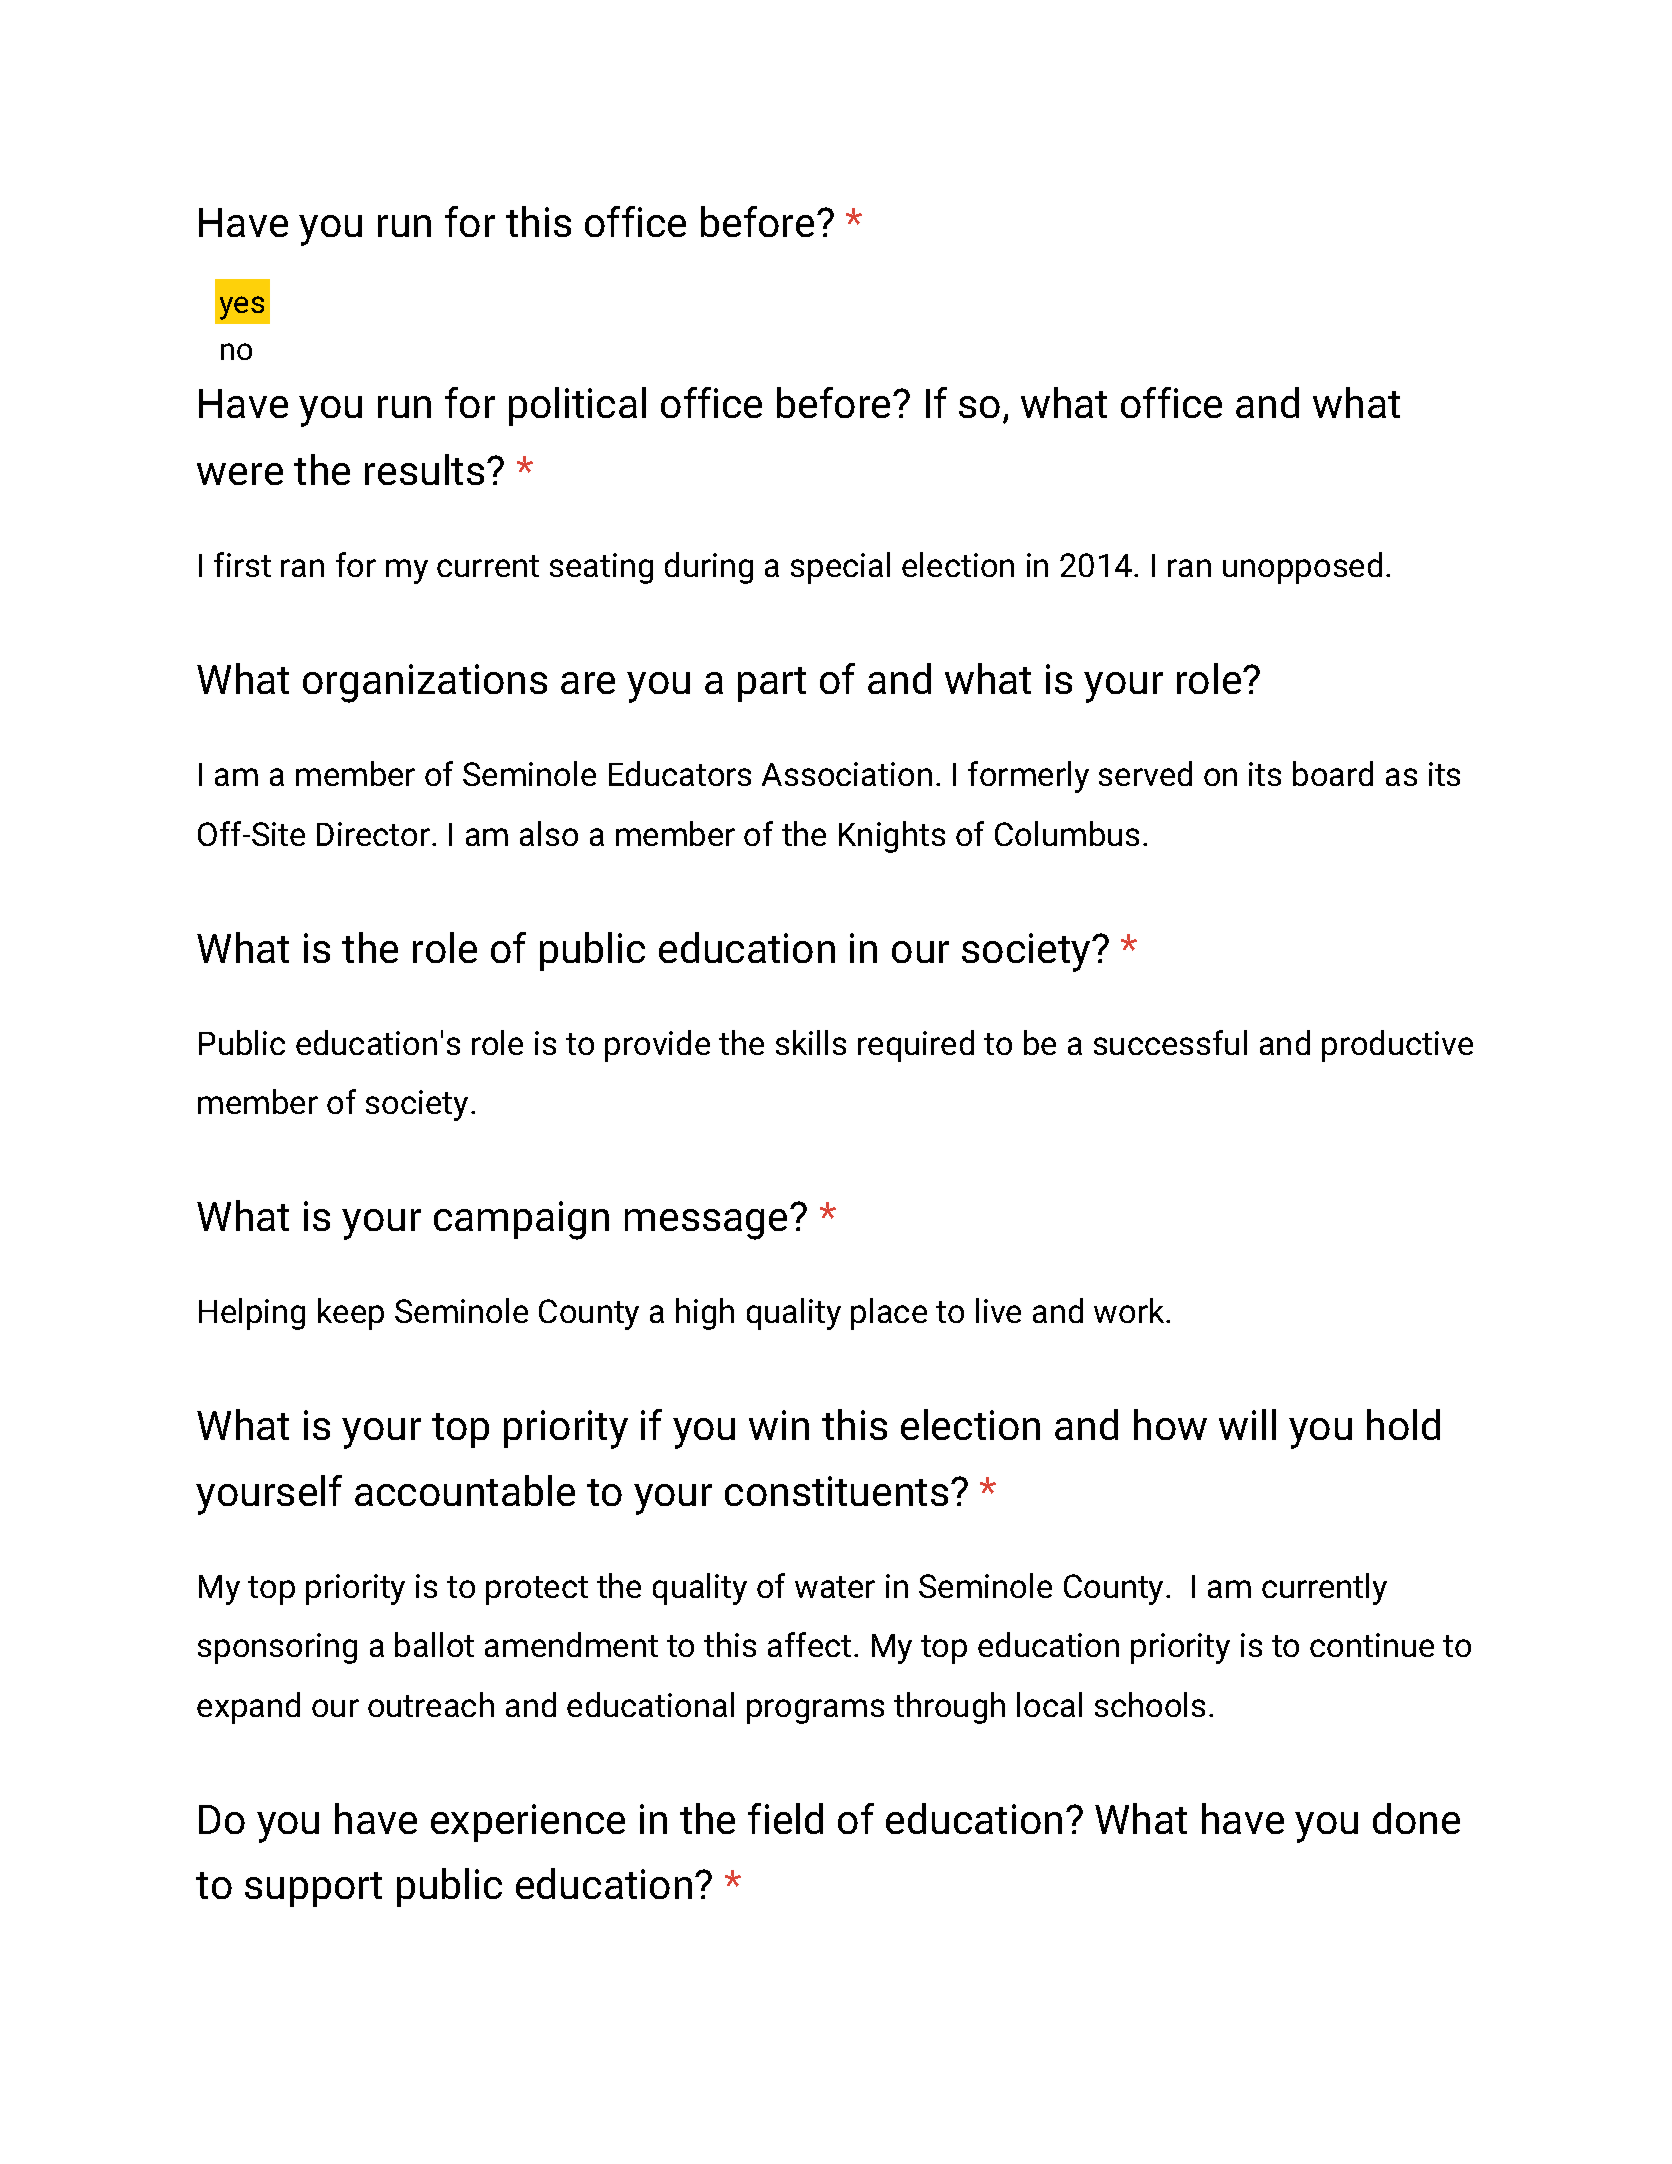  Describe the element at coordinates (1302, 568) in the page. I see `unopposed` at that location.
